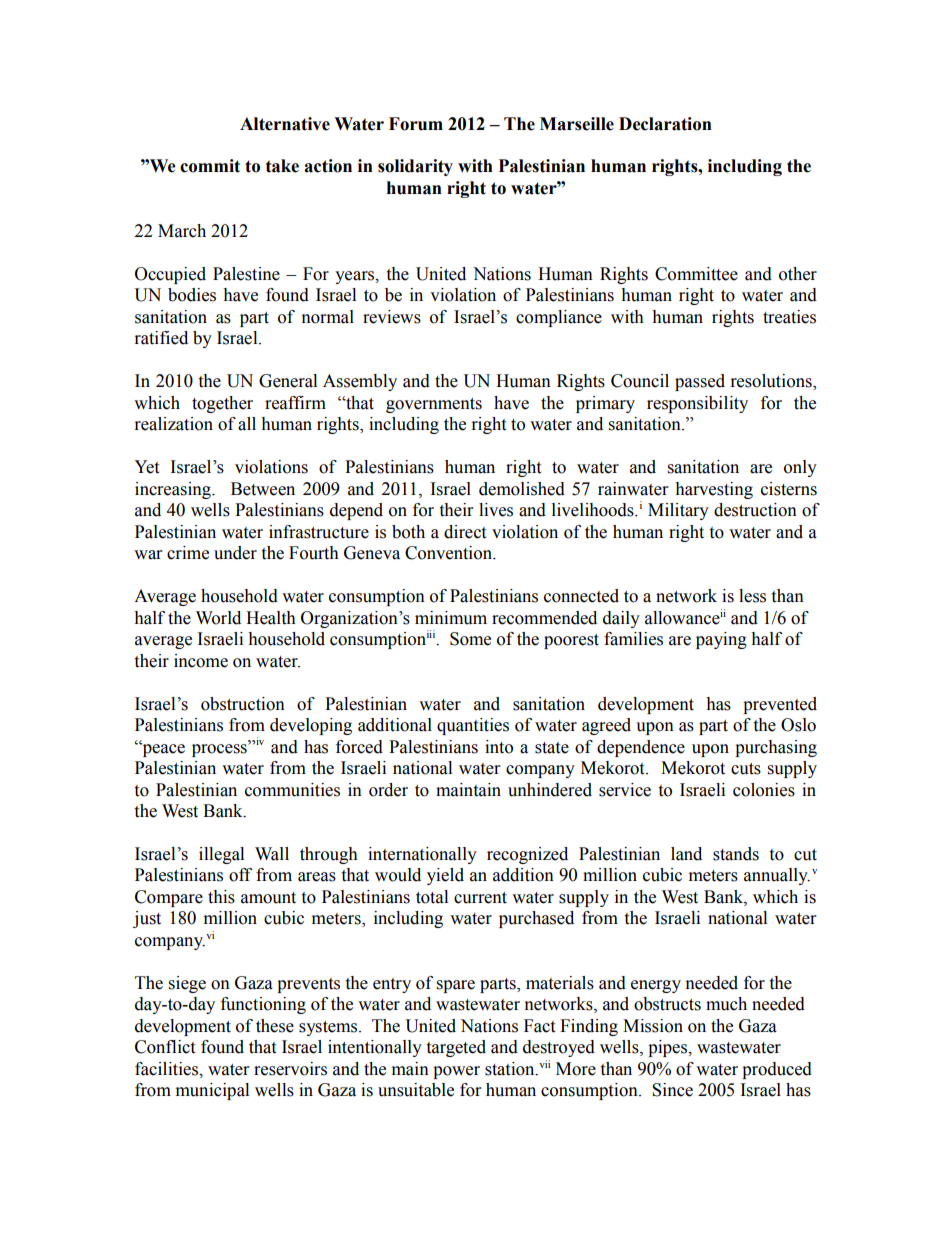 Image resolution: width=952 pixels, height=1233 pixels. Describe the element at coordinates (282, 166) in the screenshot. I see `take` at that location.
